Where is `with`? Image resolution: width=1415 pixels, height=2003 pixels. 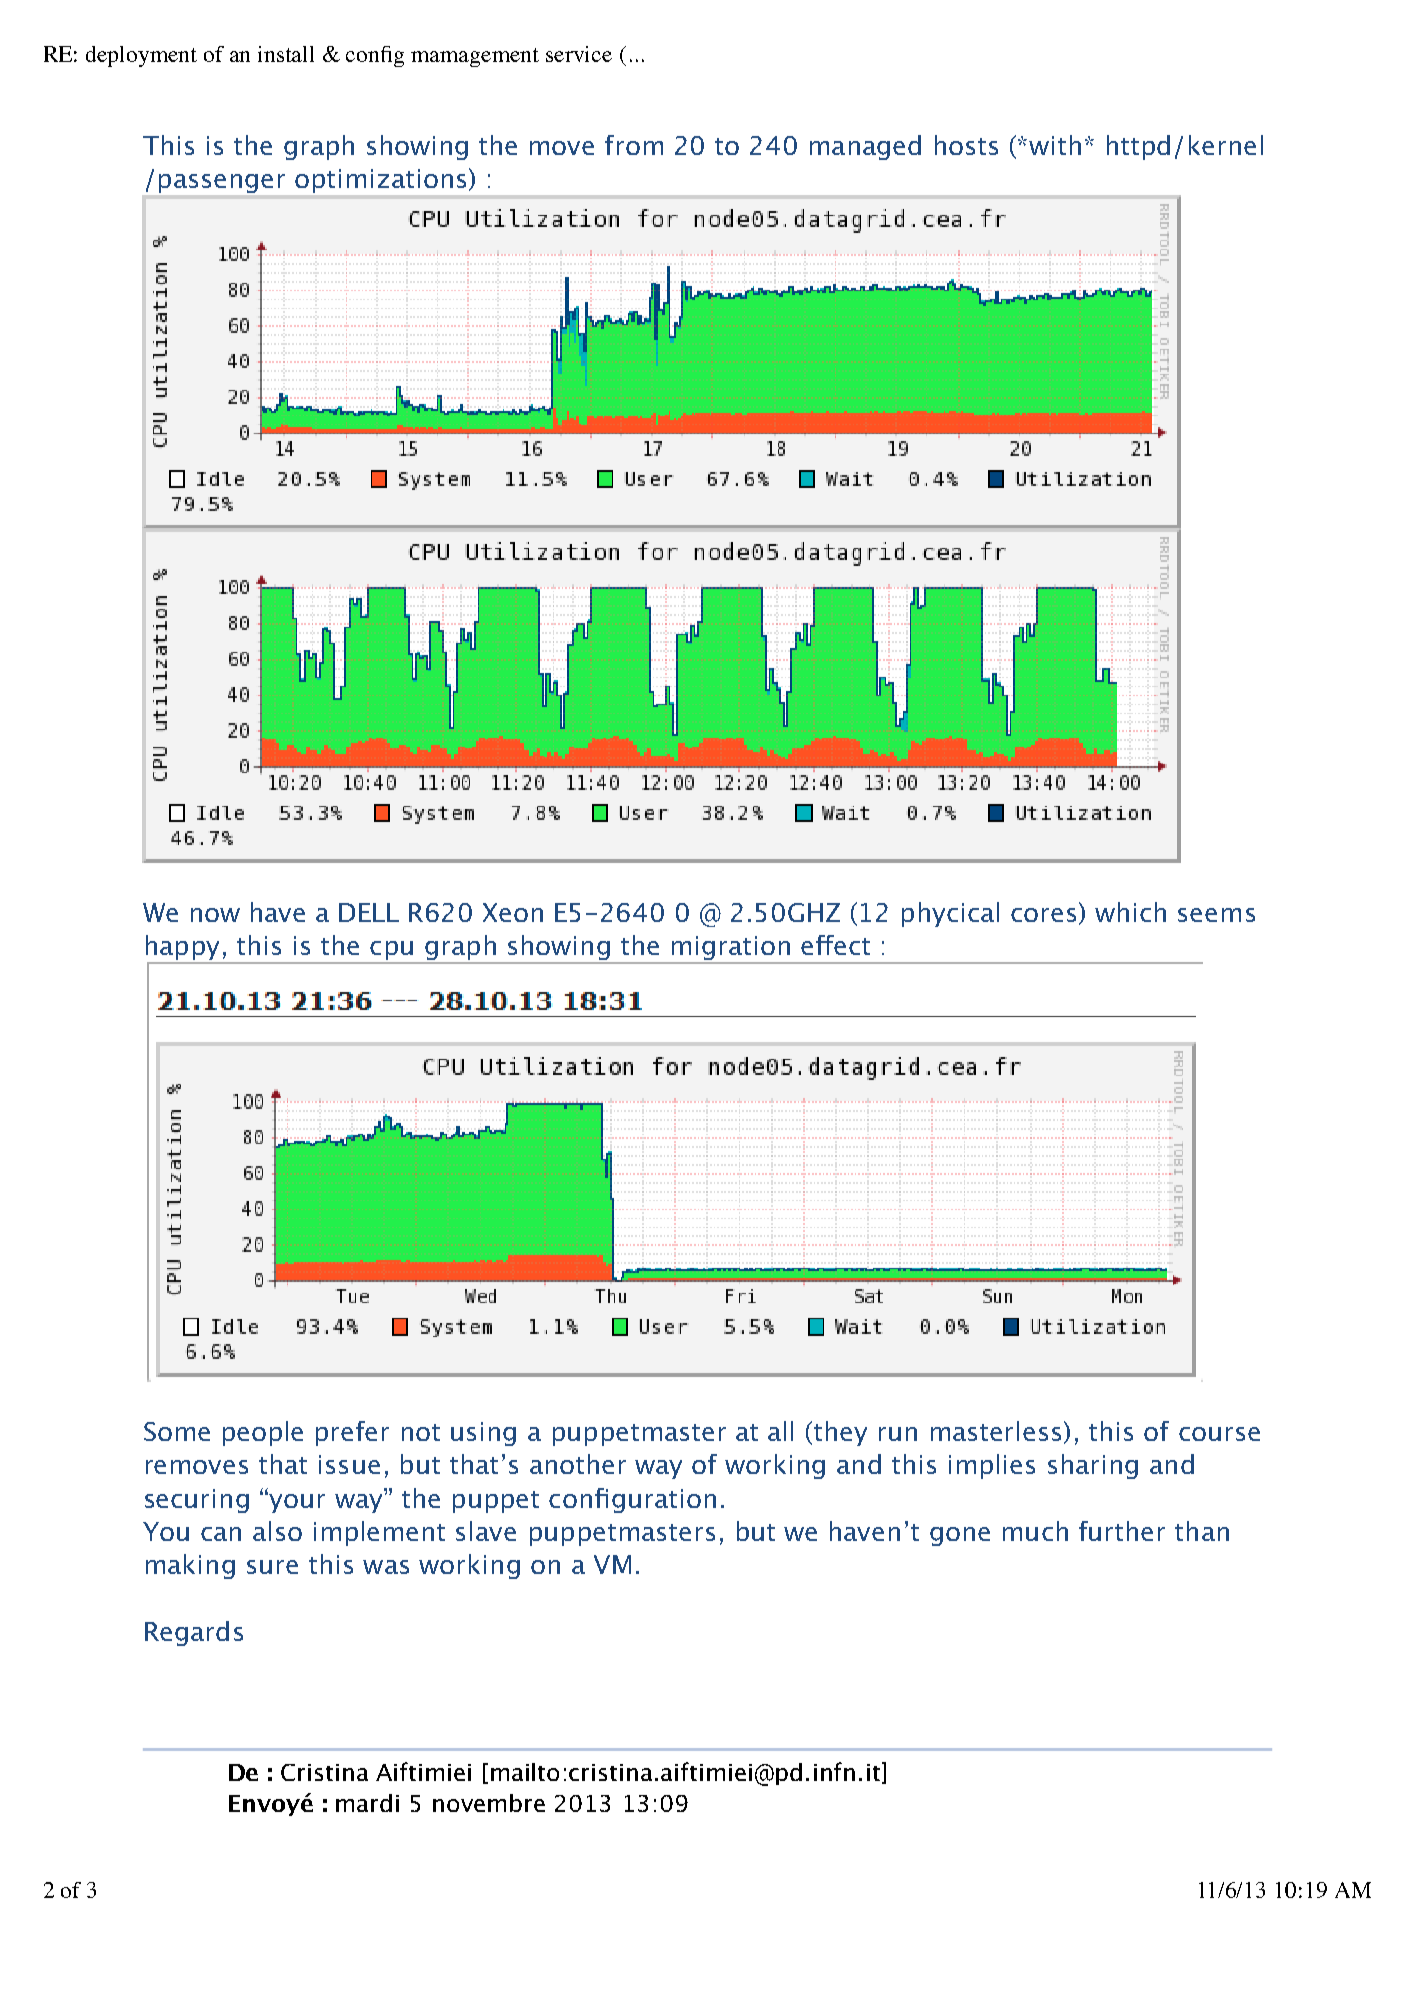 with is located at coordinates (1055, 145).
